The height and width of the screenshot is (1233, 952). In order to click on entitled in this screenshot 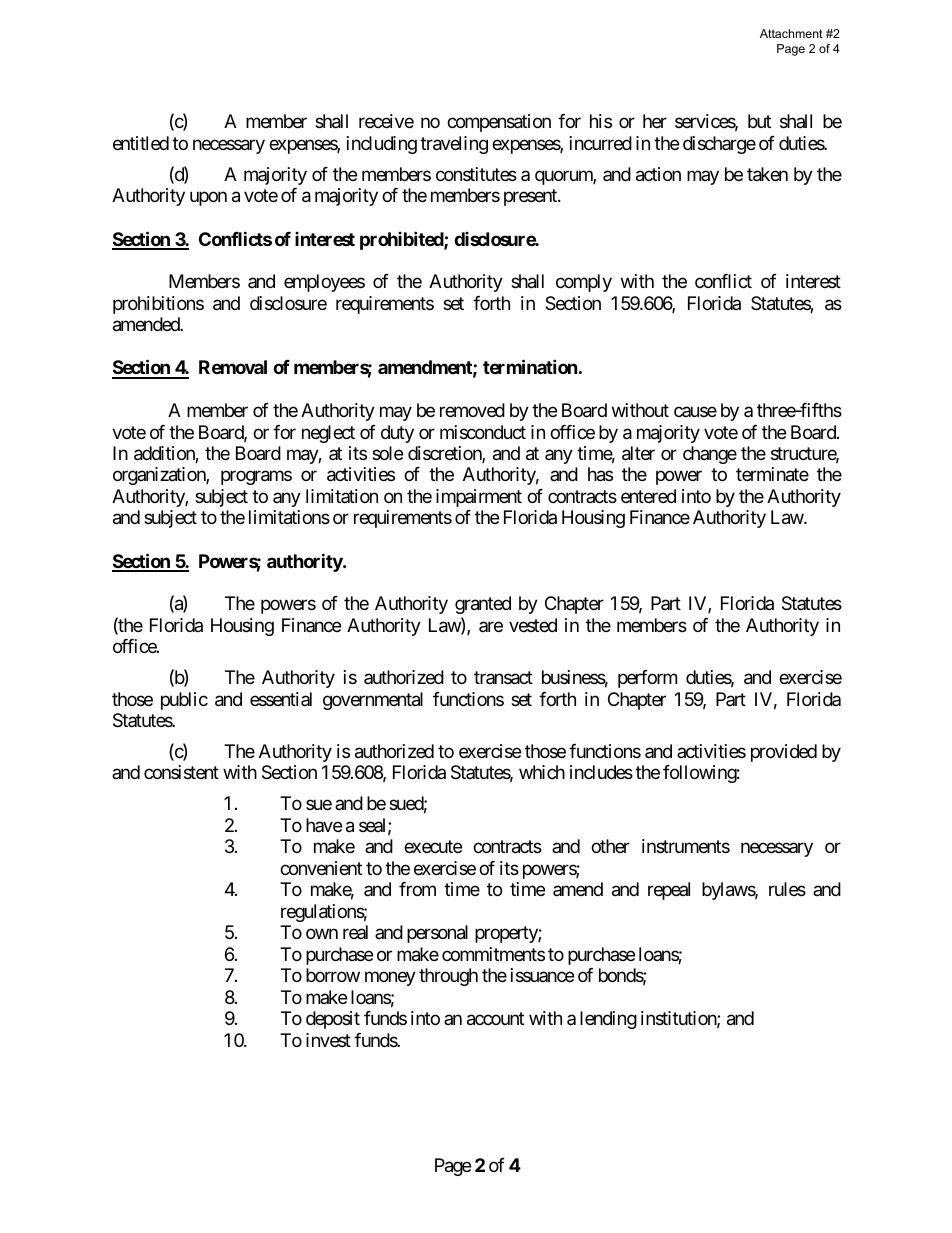, I will do `click(141, 143)`.
